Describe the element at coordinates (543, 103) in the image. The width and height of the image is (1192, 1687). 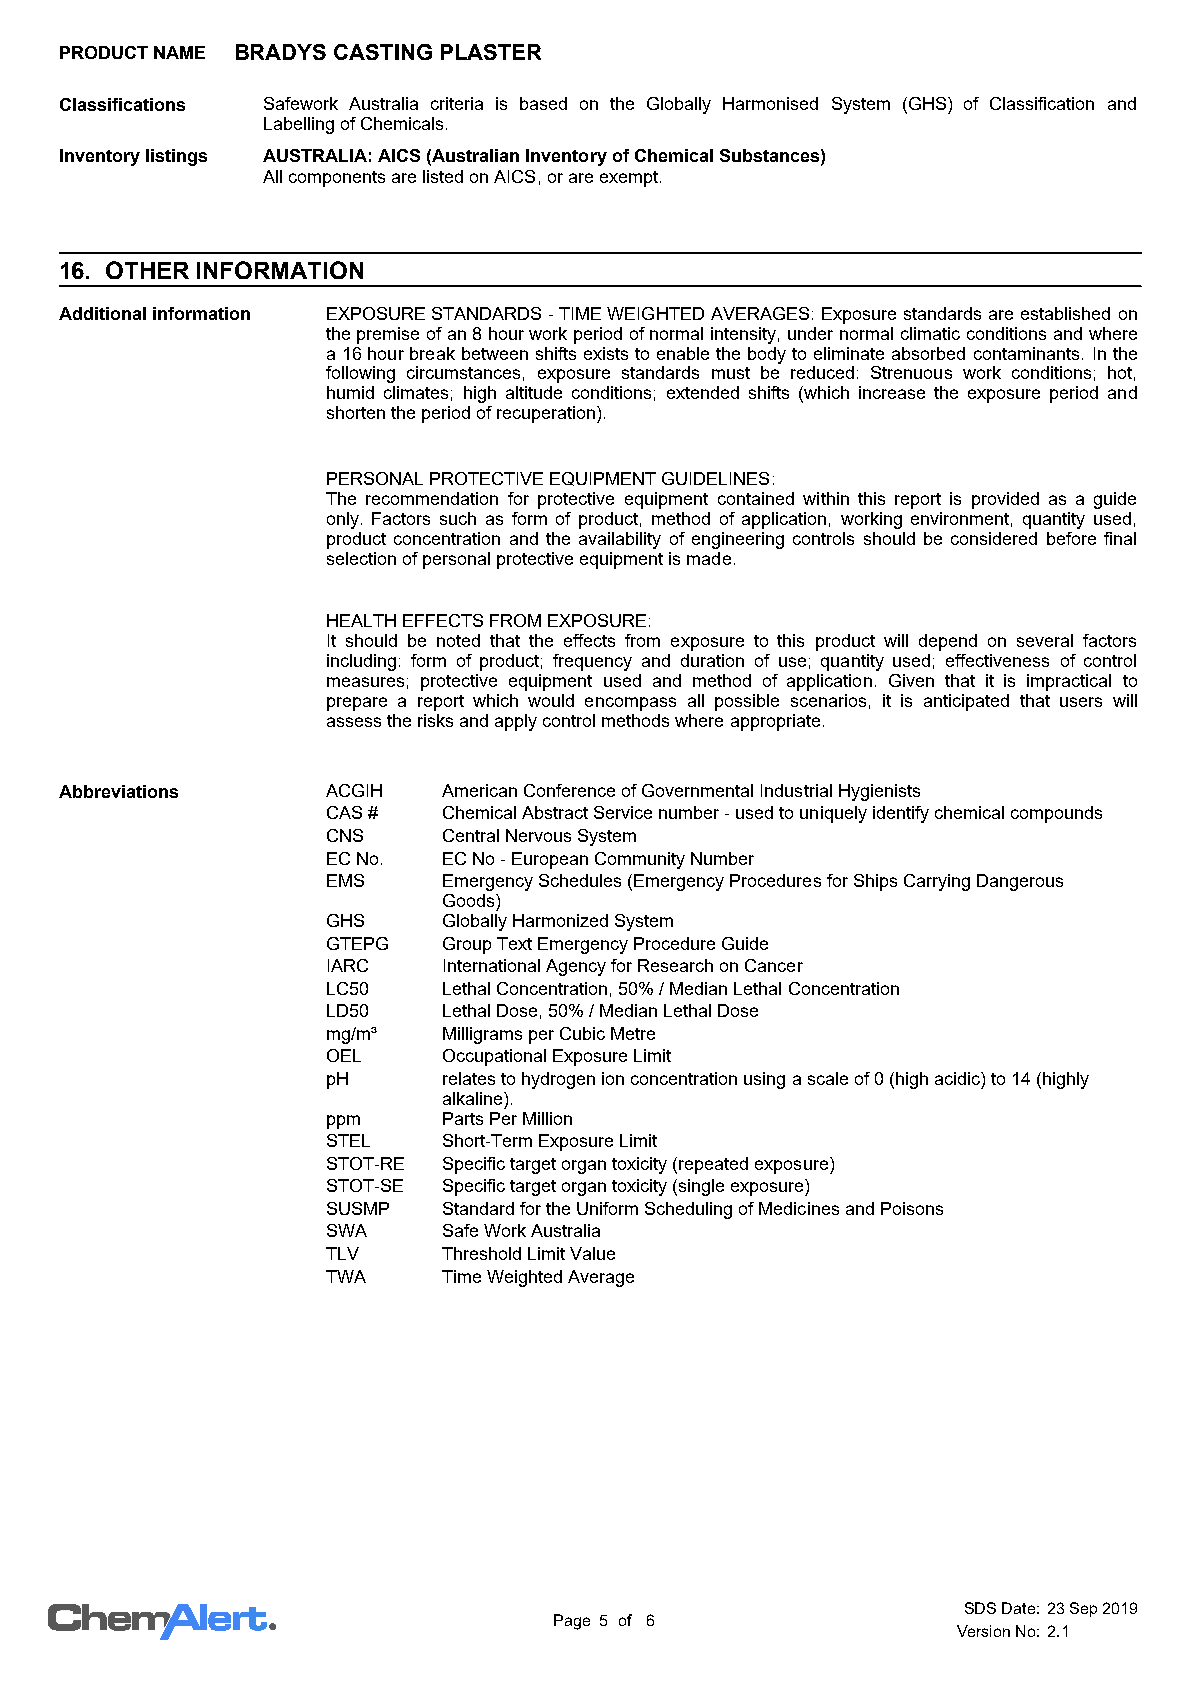
I see `based` at that location.
